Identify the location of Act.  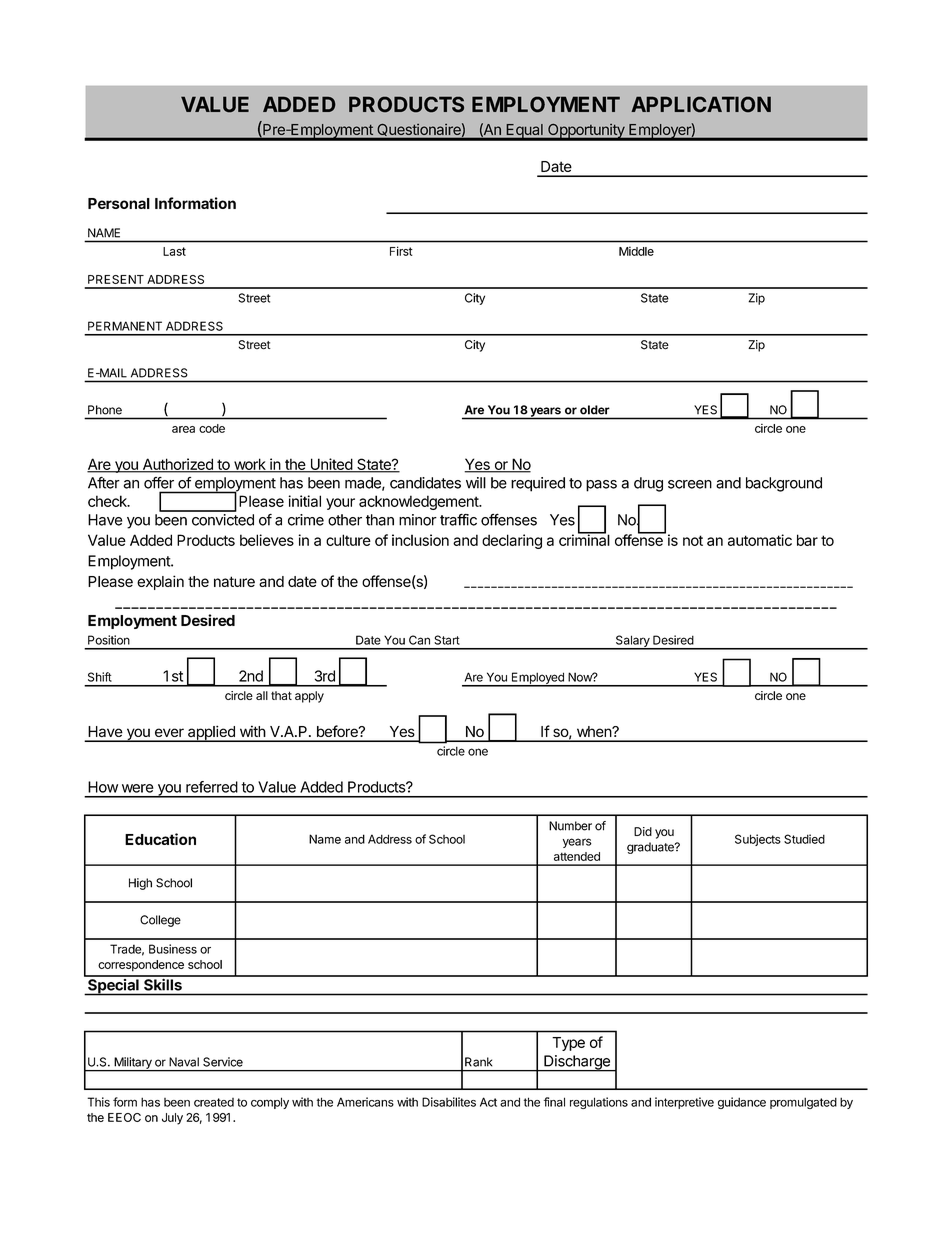
(488, 1102).
